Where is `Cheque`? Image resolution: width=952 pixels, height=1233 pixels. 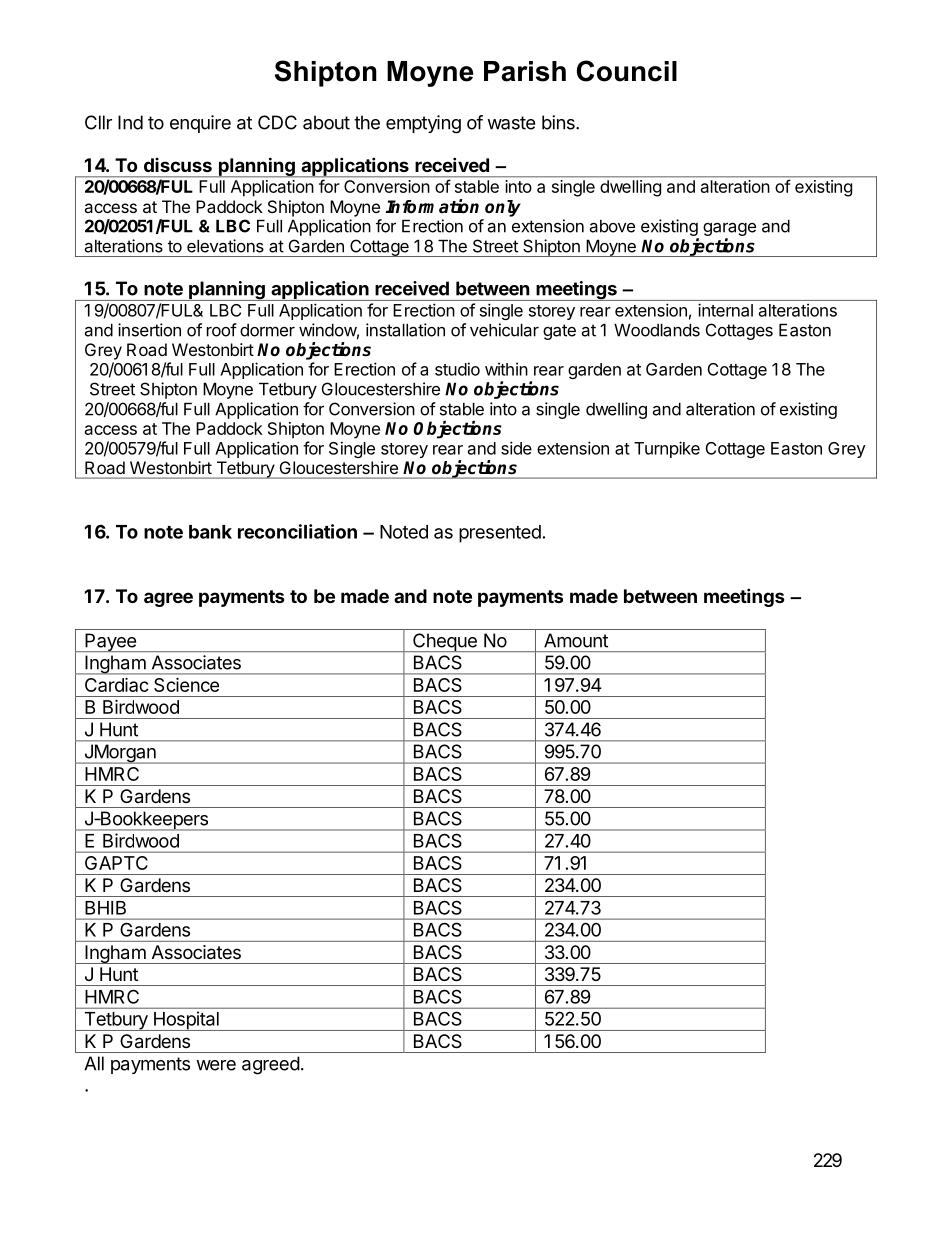
Cheque is located at coordinates (445, 642).
